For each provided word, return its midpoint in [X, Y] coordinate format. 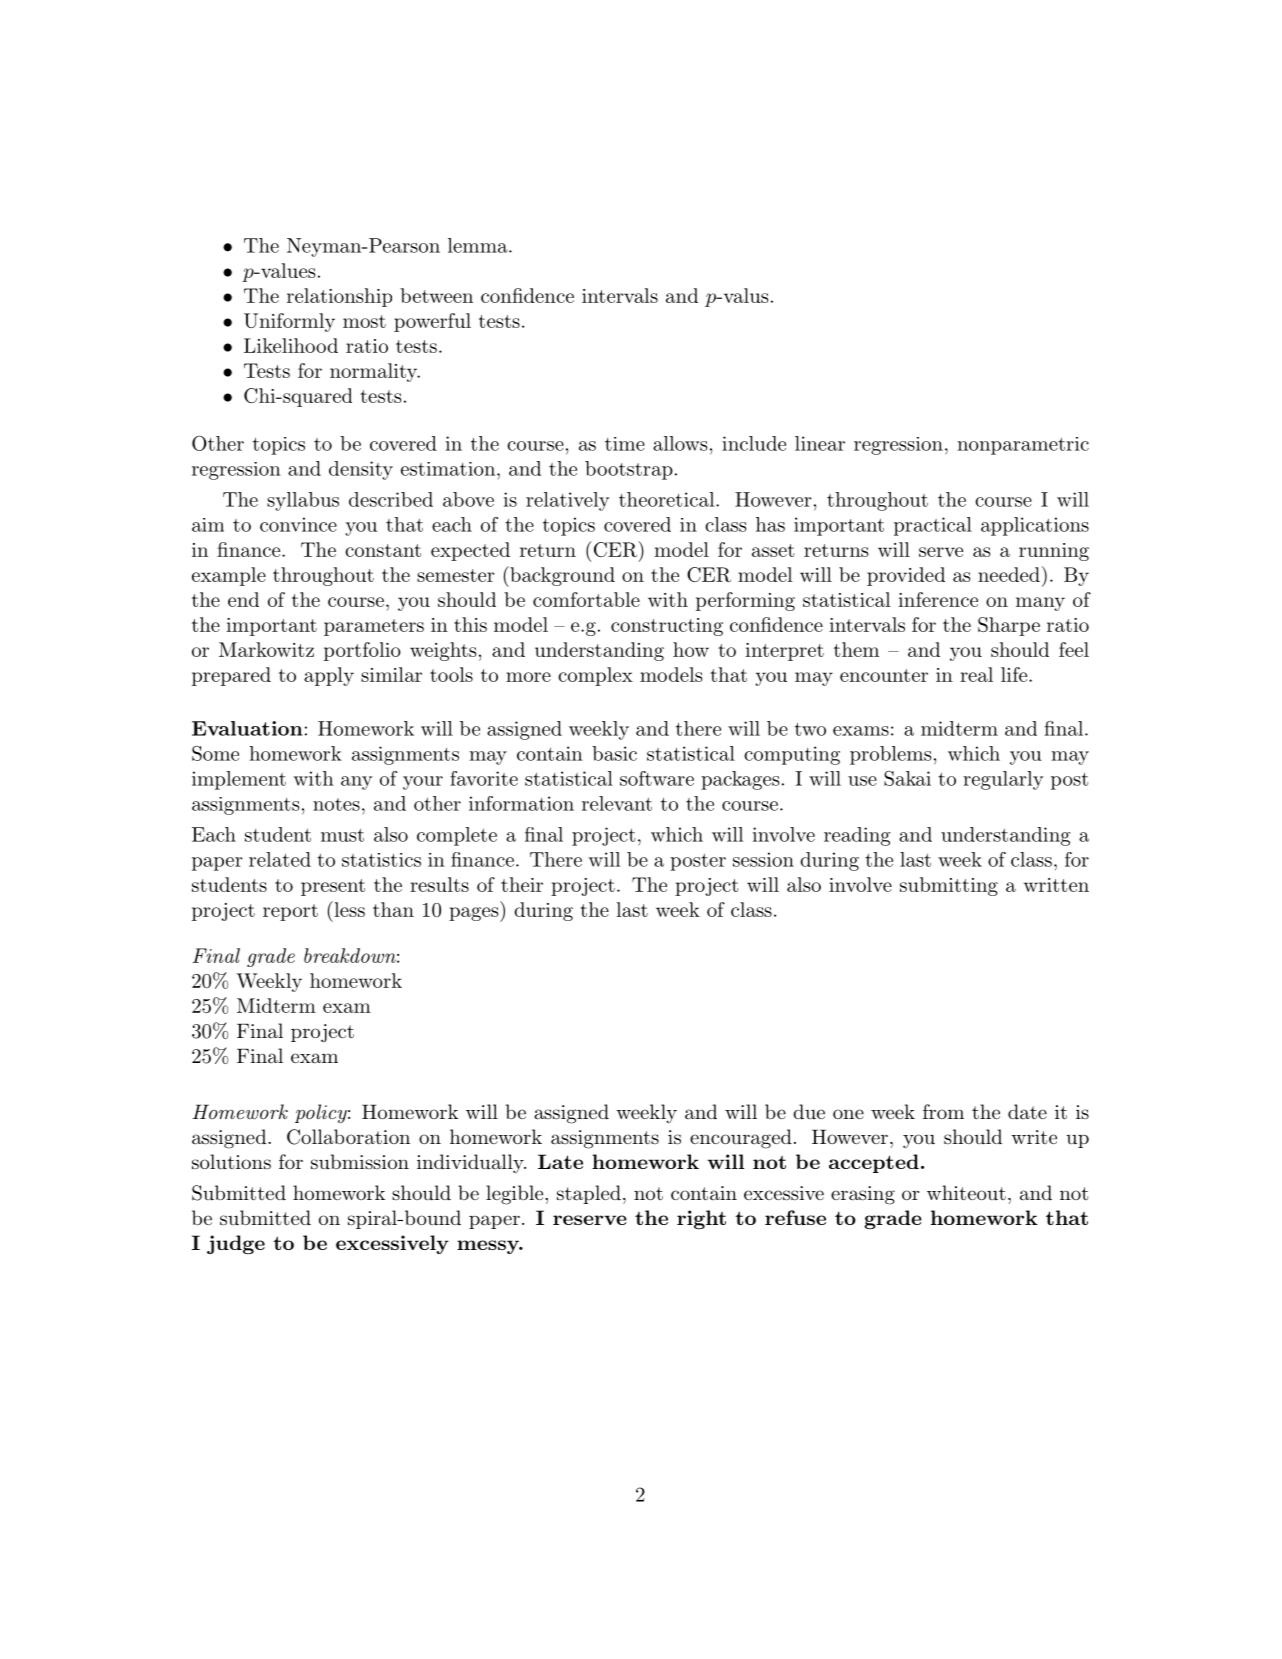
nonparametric [1023, 446]
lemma [479, 245]
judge [236, 1244]
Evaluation [247, 728]
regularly [1003, 780]
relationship [339, 297]
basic [614, 753]
